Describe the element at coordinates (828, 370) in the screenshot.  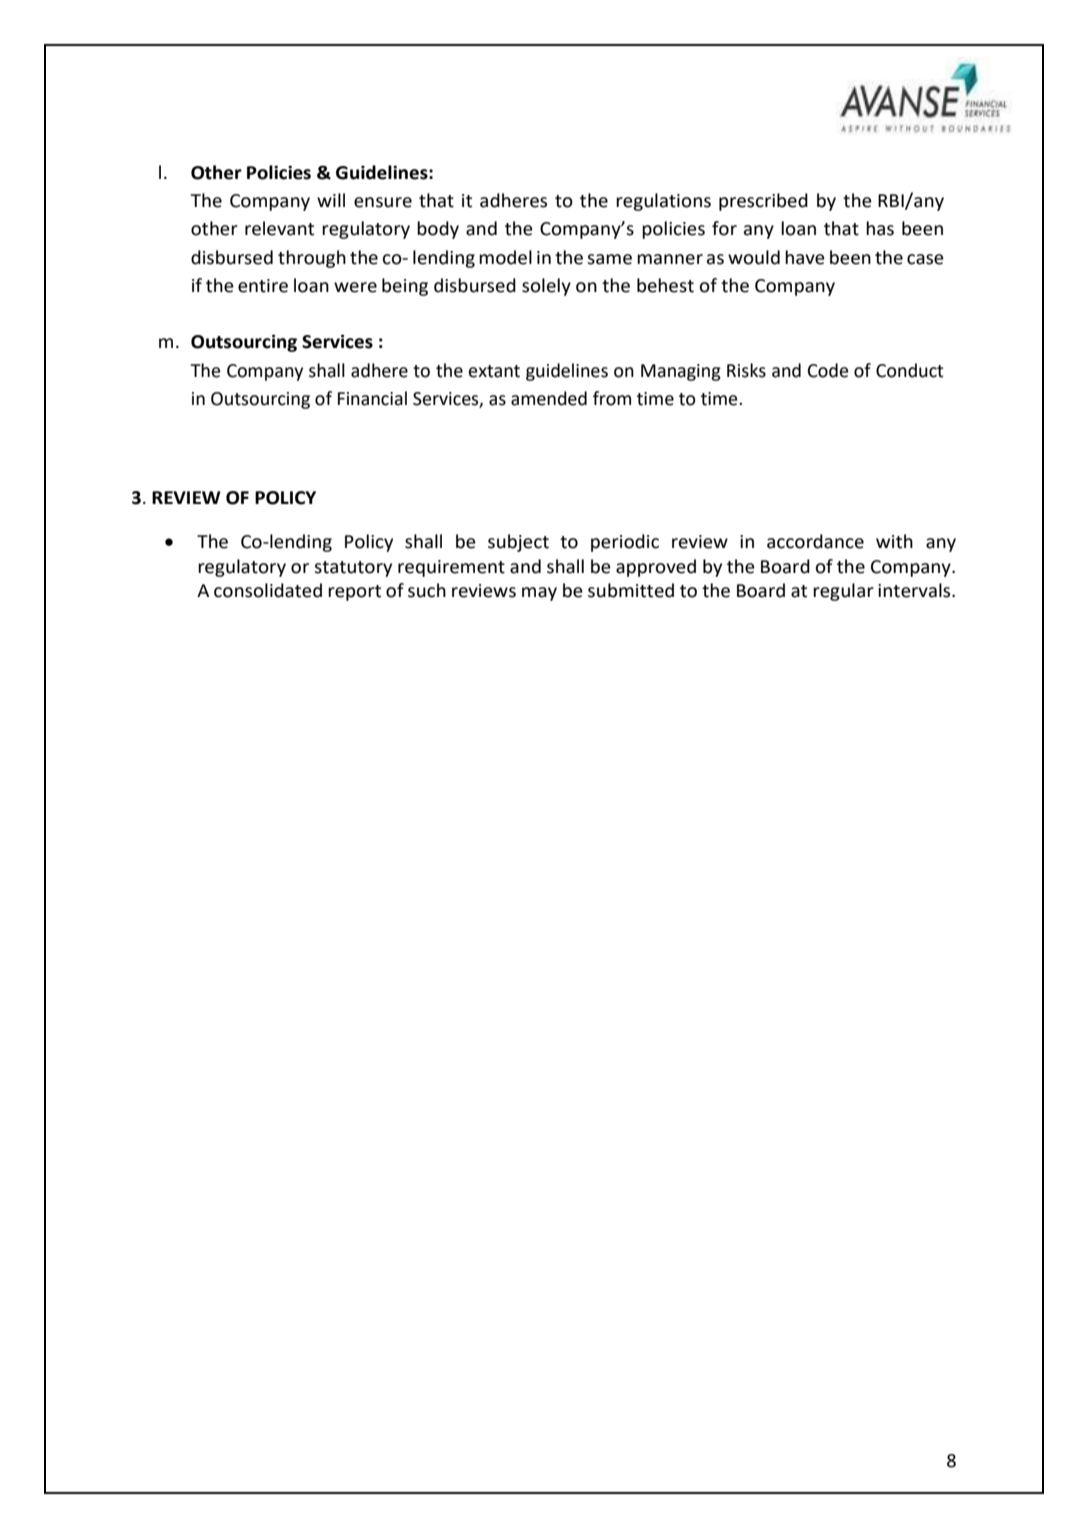
I see `Code` at that location.
